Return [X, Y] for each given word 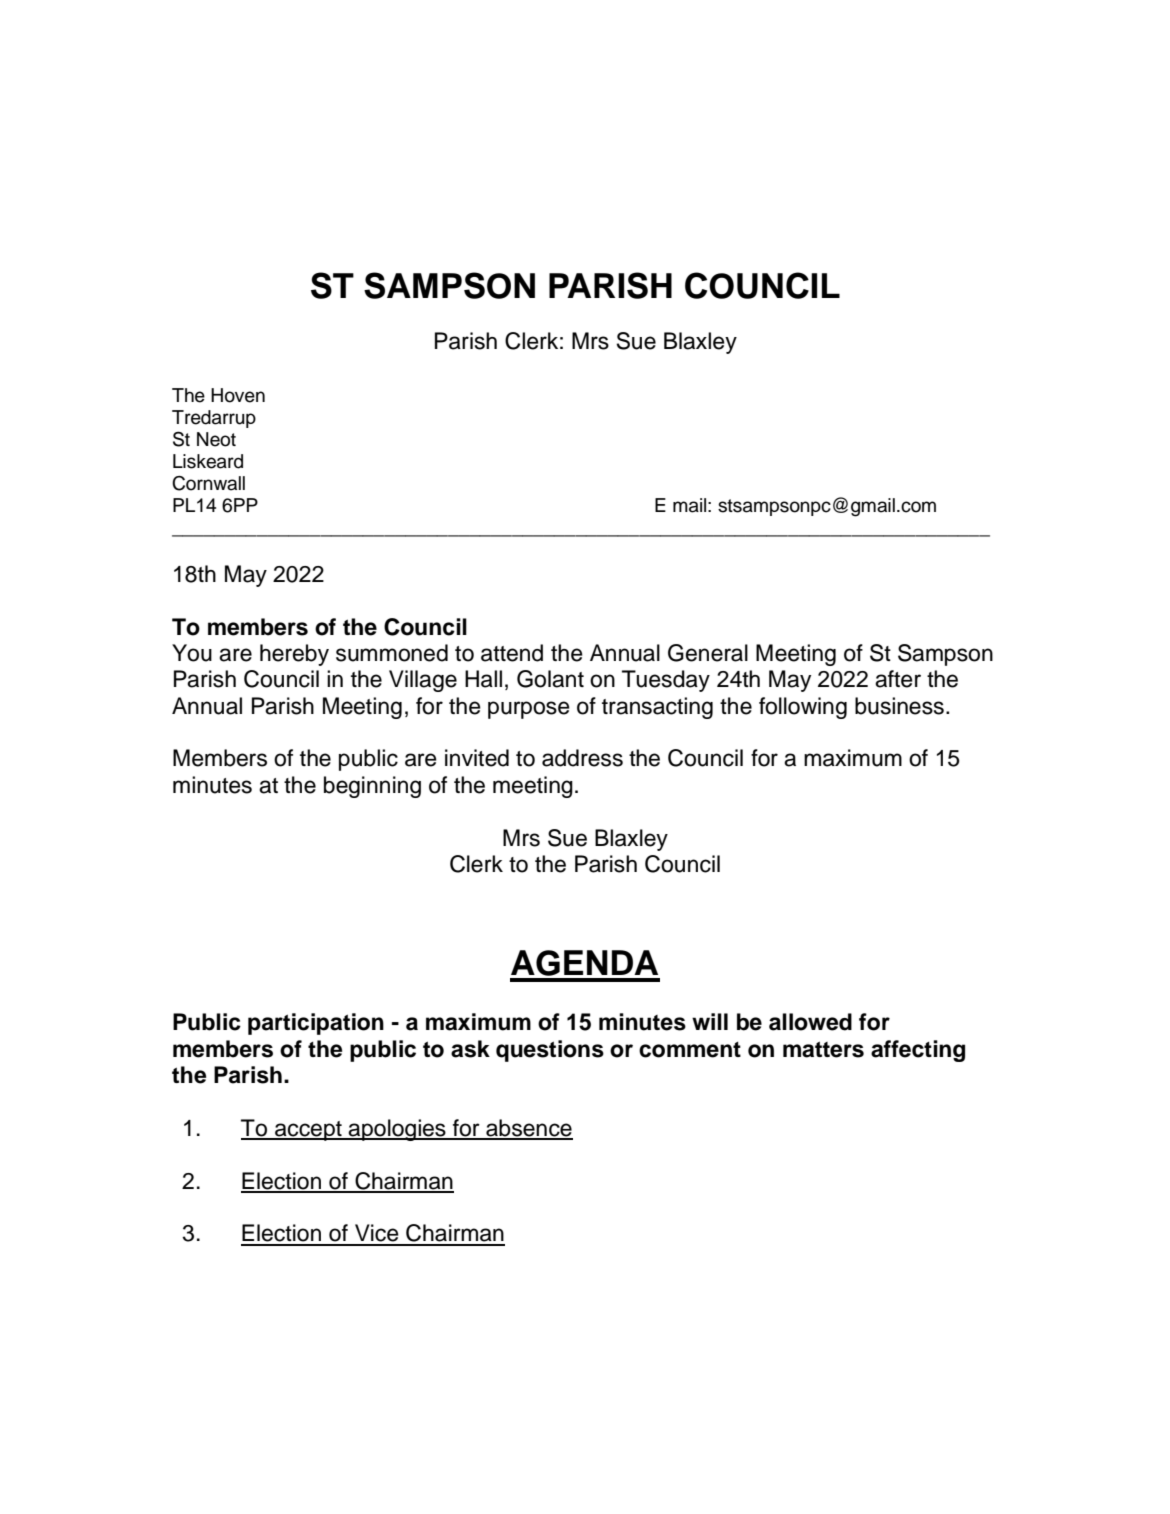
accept [308, 1131]
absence [528, 1129]
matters [823, 1049]
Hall [483, 679]
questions [550, 1051]
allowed [810, 1022]
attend [512, 653]
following [803, 708]
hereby [294, 655]
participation [316, 1024]
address [582, 758]
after [898, 679]
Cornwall [208, 483]
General [708, 653]
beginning [372, 787]
